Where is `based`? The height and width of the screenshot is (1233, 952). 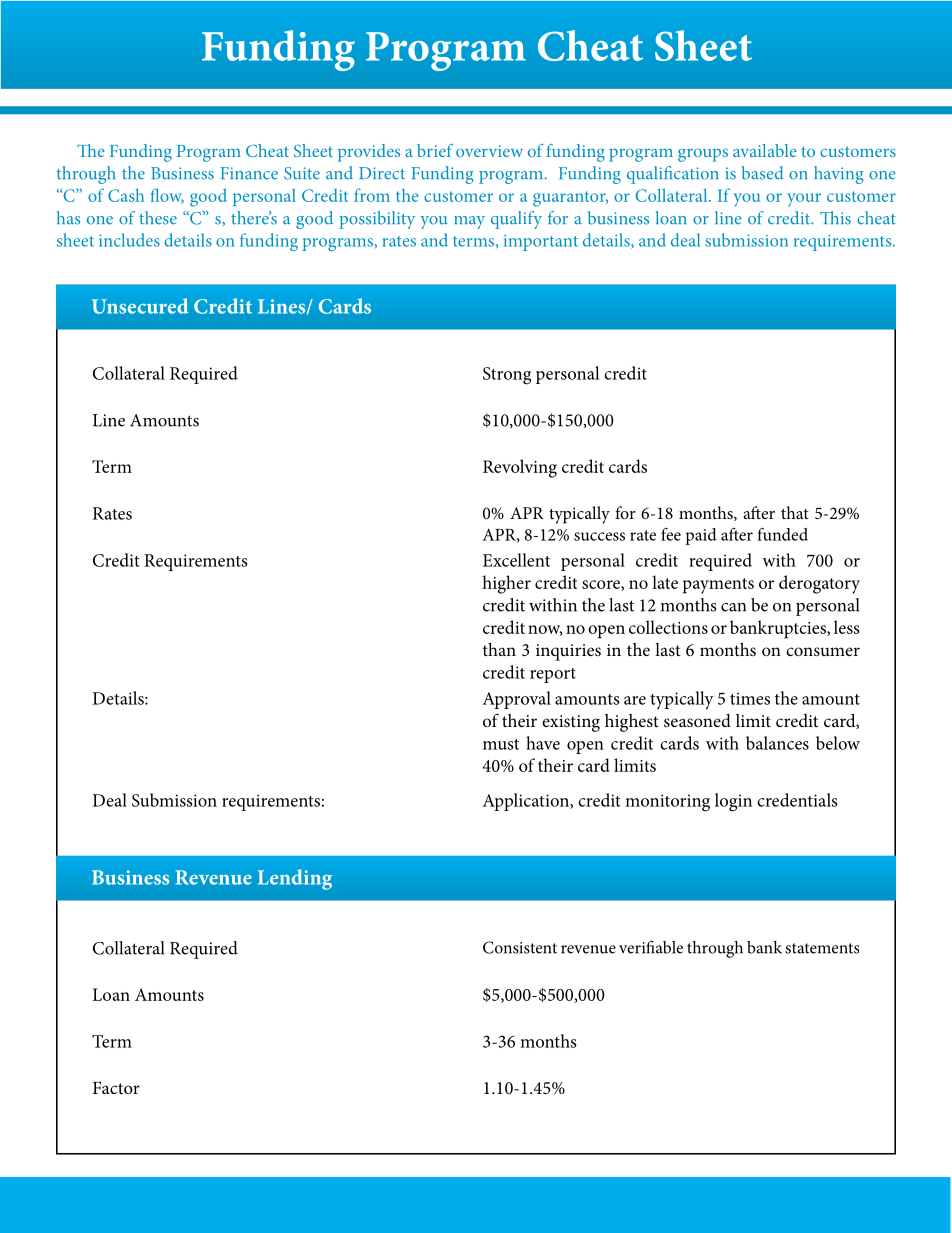 based is located at coordinates (763, 173).
